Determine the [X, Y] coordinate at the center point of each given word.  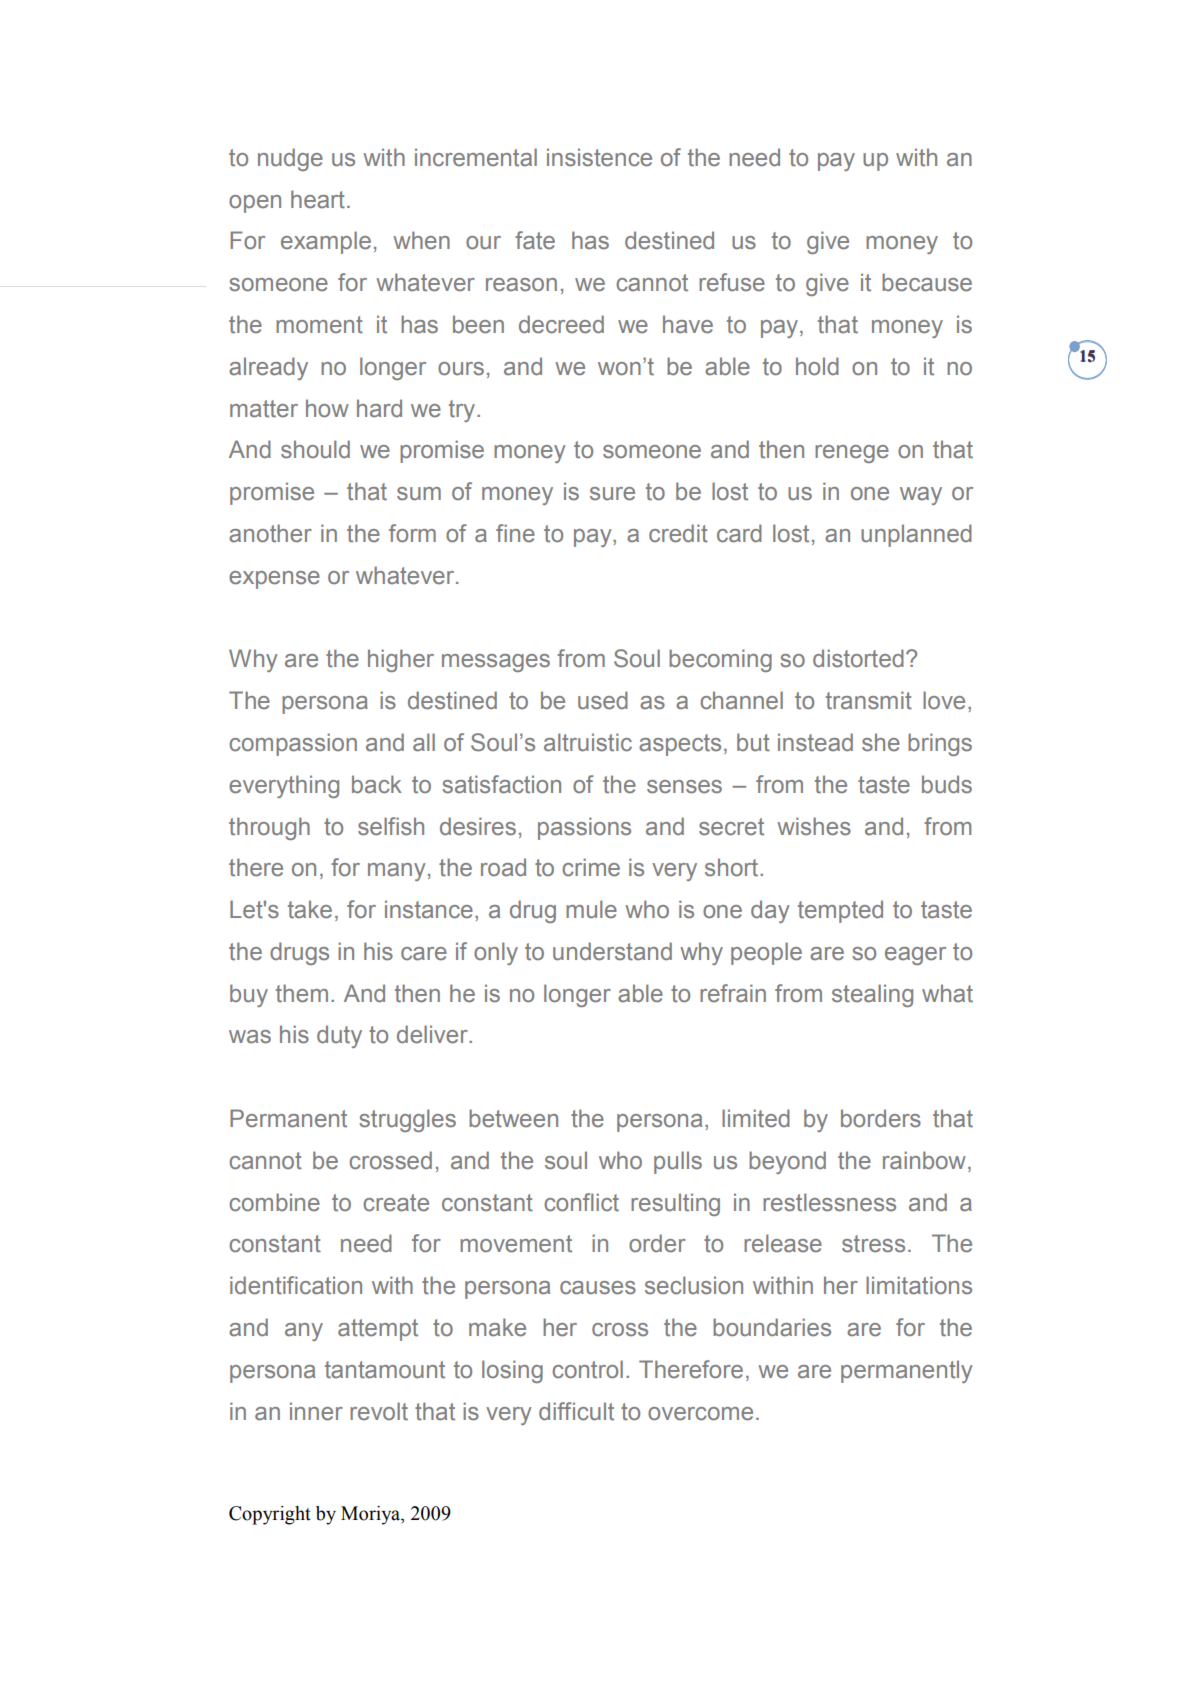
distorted [858, 658]
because [927, 282]
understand [612, 951]
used [603, 700]
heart [318, 199]
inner [316, 1411]
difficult [576, 1411]
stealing [872, 995]
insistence [599, 157]
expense [274, 580]
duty [339, 1036]
